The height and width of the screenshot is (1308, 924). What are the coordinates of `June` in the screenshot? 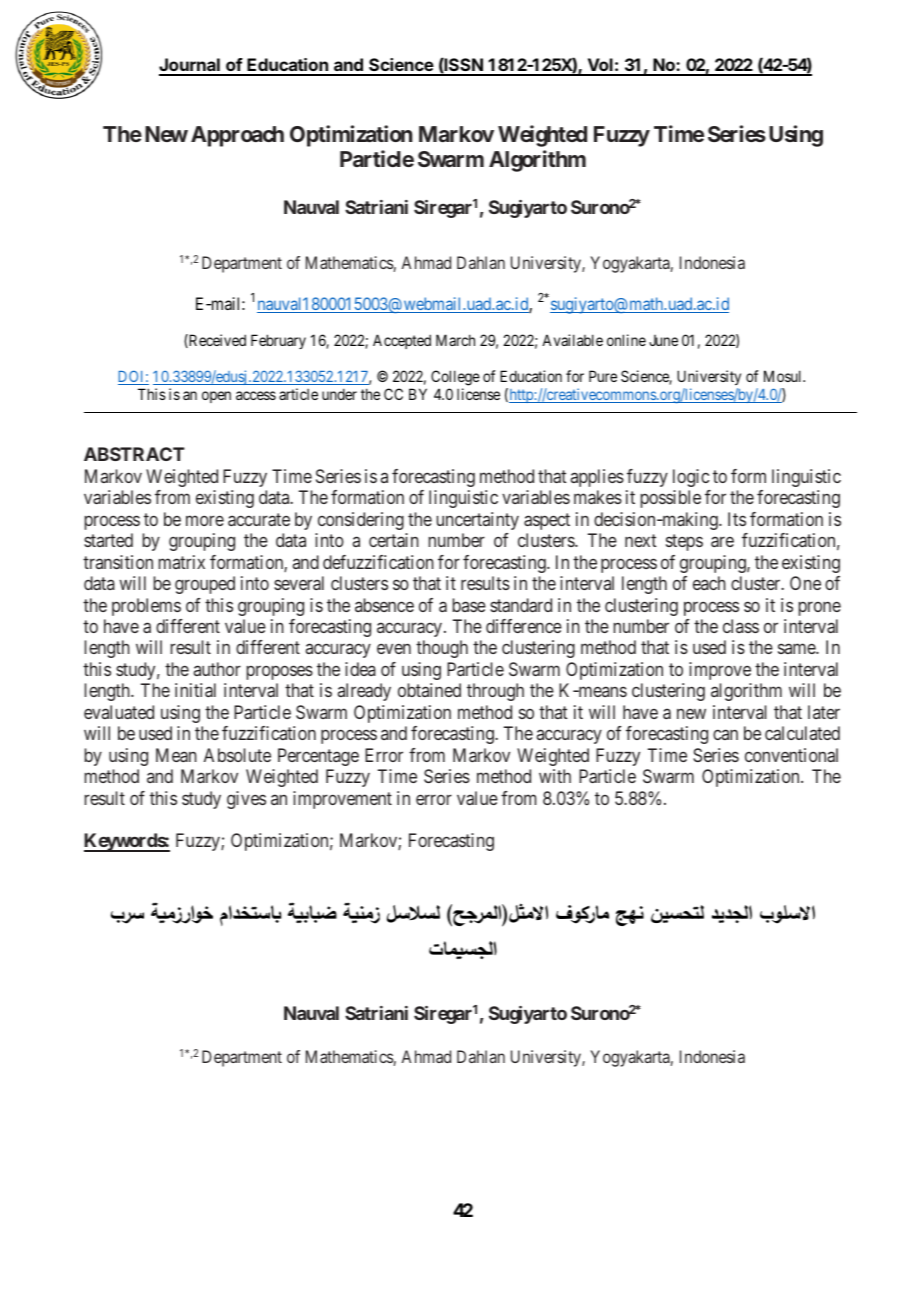 It's located at (663, 340).
